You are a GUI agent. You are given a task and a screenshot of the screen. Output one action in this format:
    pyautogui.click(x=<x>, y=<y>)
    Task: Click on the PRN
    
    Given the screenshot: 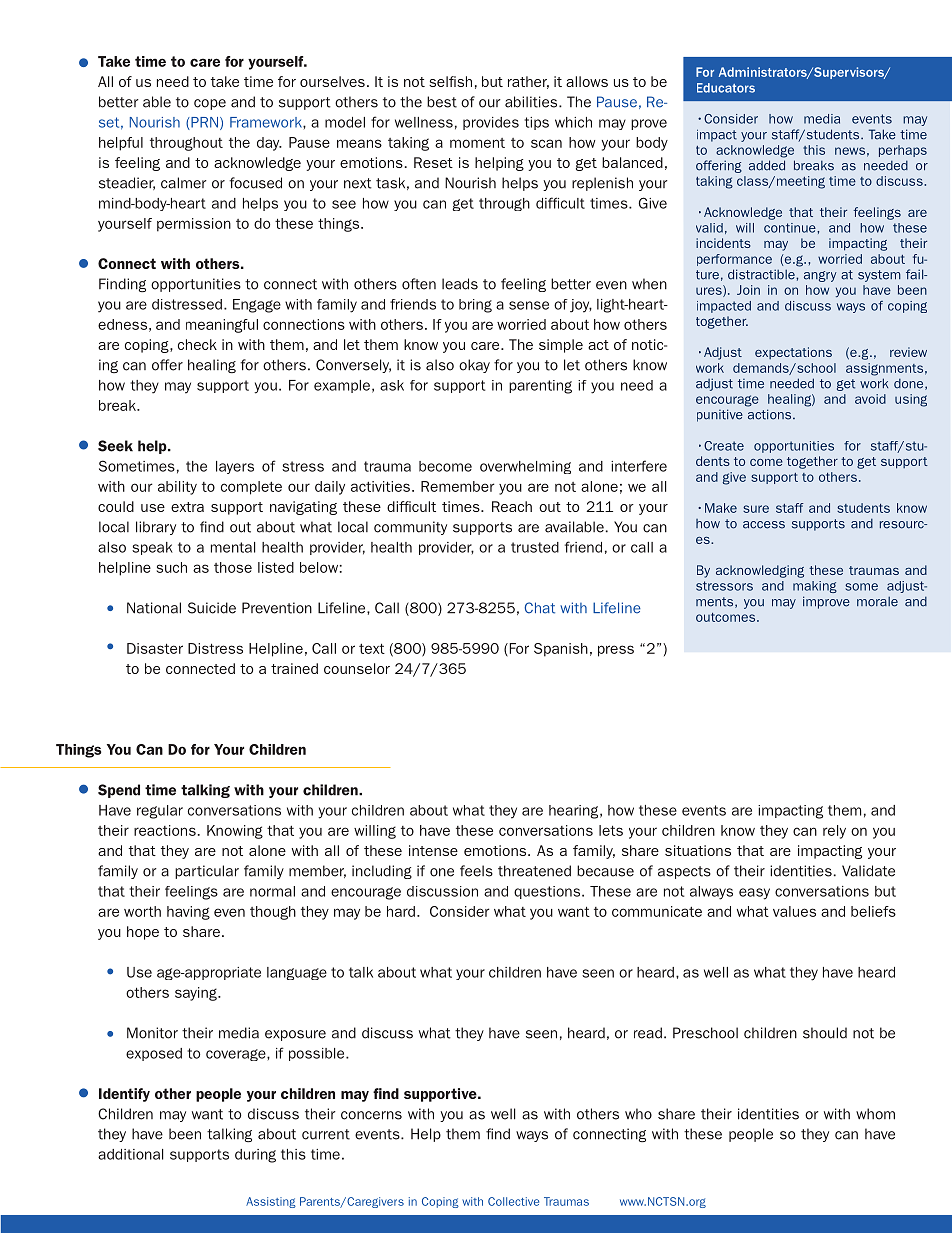 What is the action you would take?
    pyautogui.click(x=203, y=123)
